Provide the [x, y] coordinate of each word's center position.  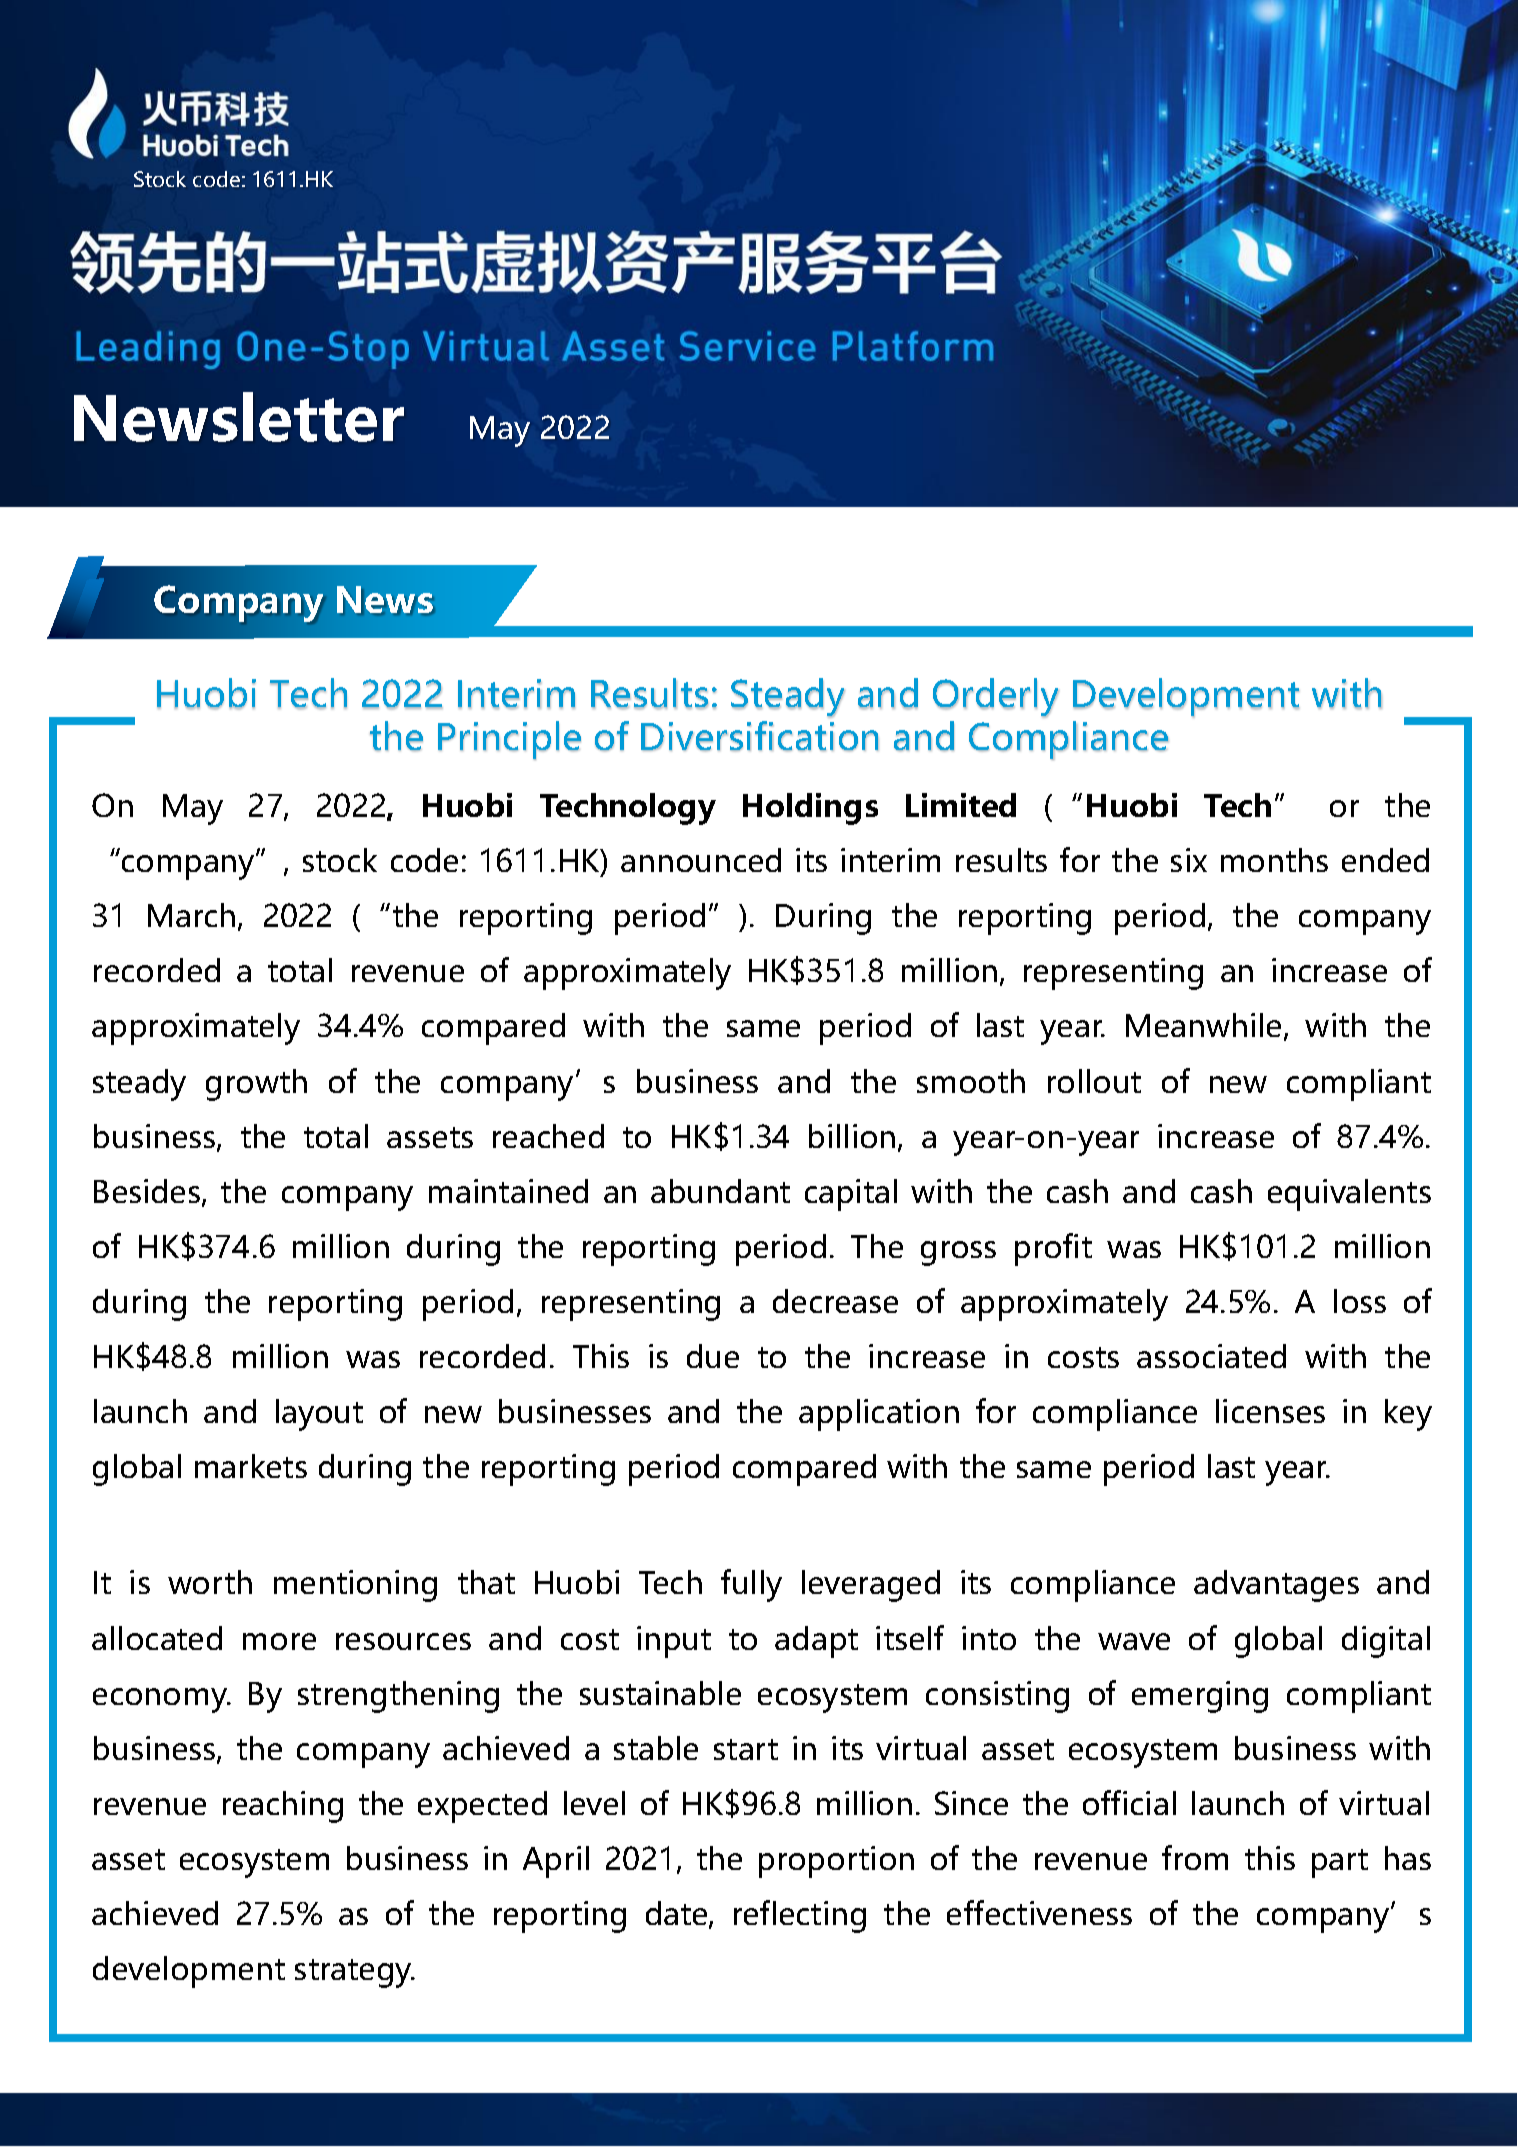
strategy [354, 1973]
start [746, 1749]
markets [251, 1466]
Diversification [760, 736]
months [1274, 860]
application [879, 1415]
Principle [509, 740]
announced [701, 860]
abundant [720, 1191]
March [191, 915]
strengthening [398, 1697]
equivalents [1349, 1195]
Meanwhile [1203, 1025]
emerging [1200, 1697]
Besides [148, 1192]
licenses [1270, 1411]
